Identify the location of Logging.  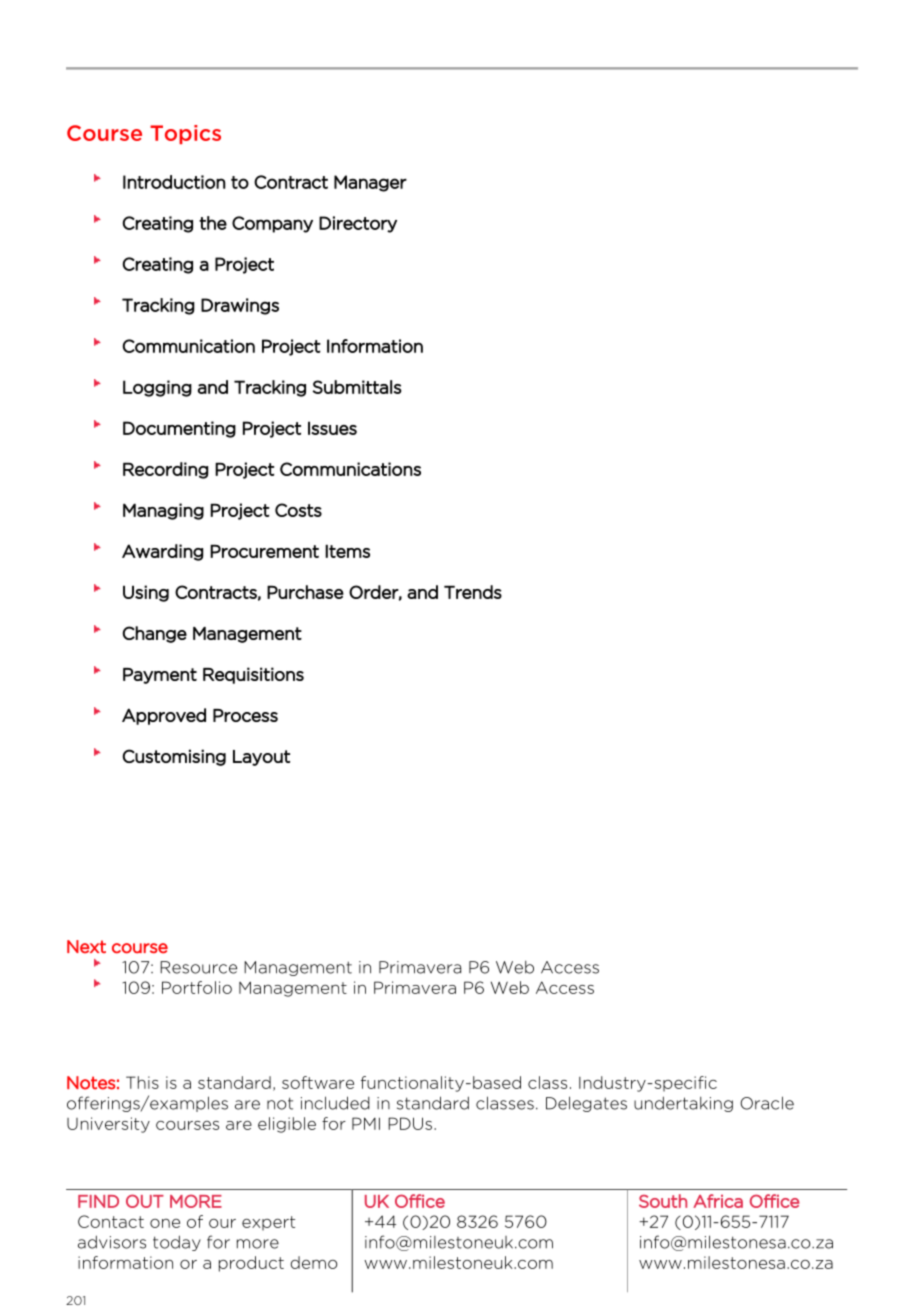
(157, 388).
